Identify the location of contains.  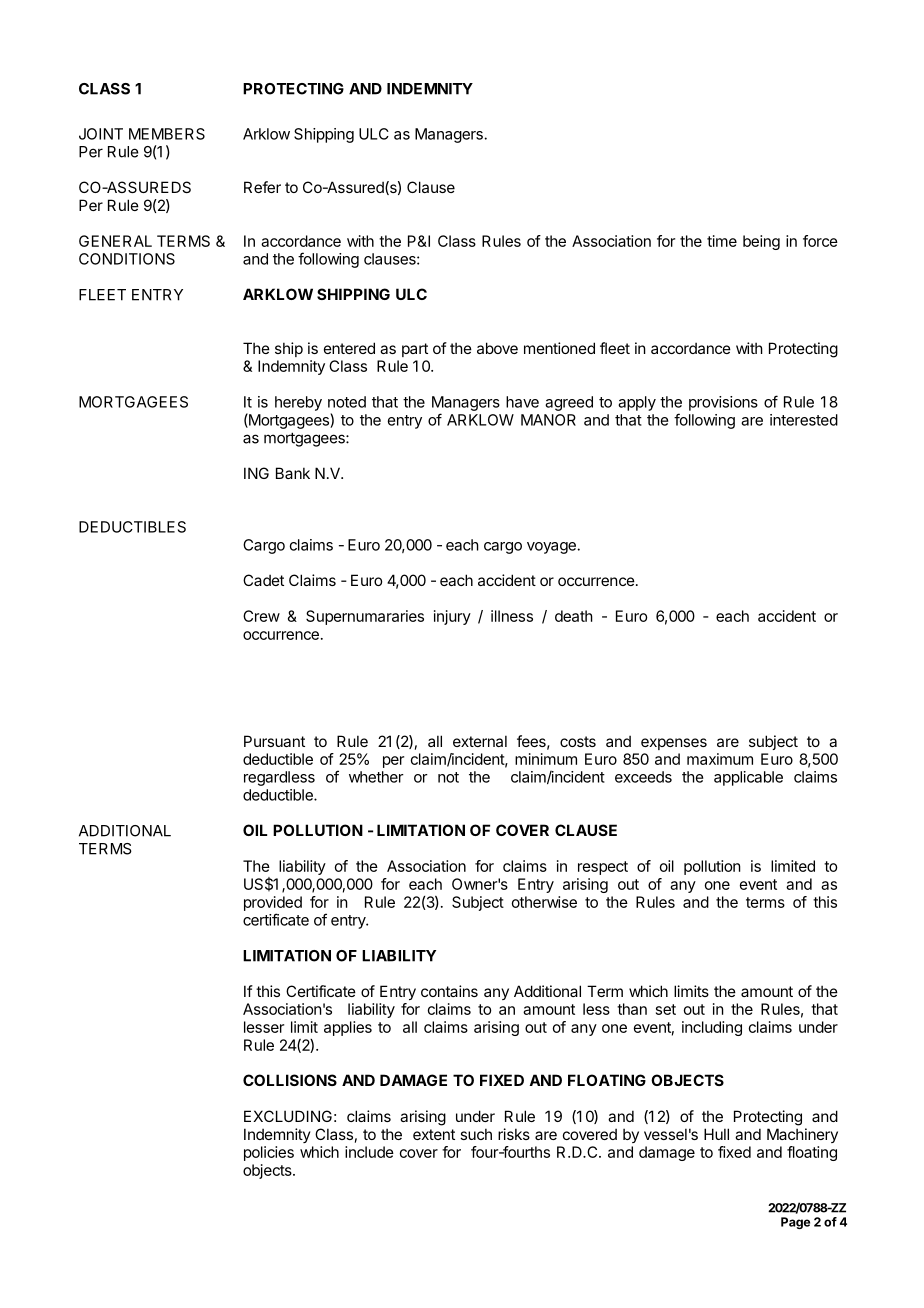
(449, 991).
